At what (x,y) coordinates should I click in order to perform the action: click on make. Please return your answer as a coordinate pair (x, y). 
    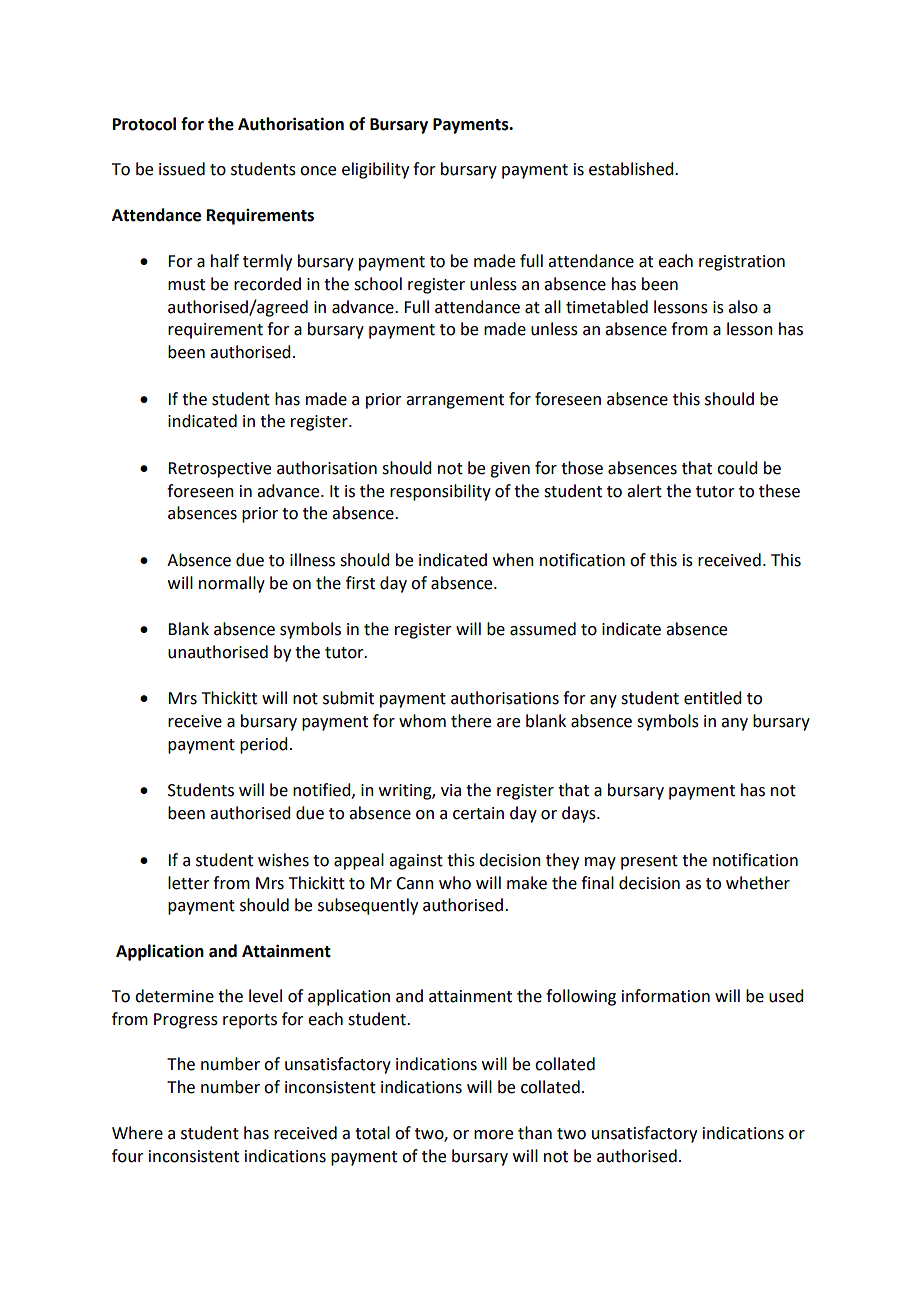
    Looking at the image, I should click on (527, 883).
